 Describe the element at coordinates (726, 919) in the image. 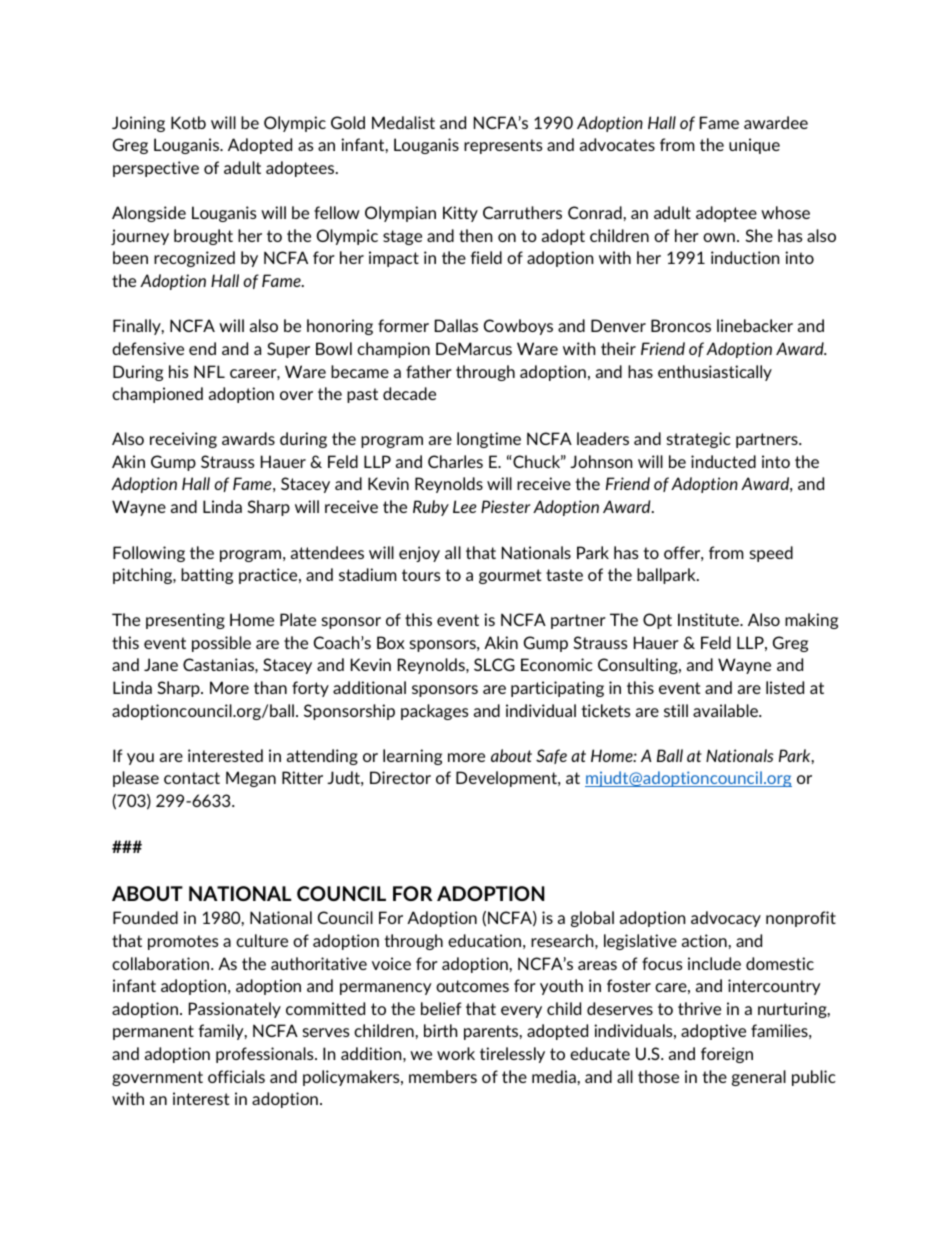

I see `advocacy` at that location.
